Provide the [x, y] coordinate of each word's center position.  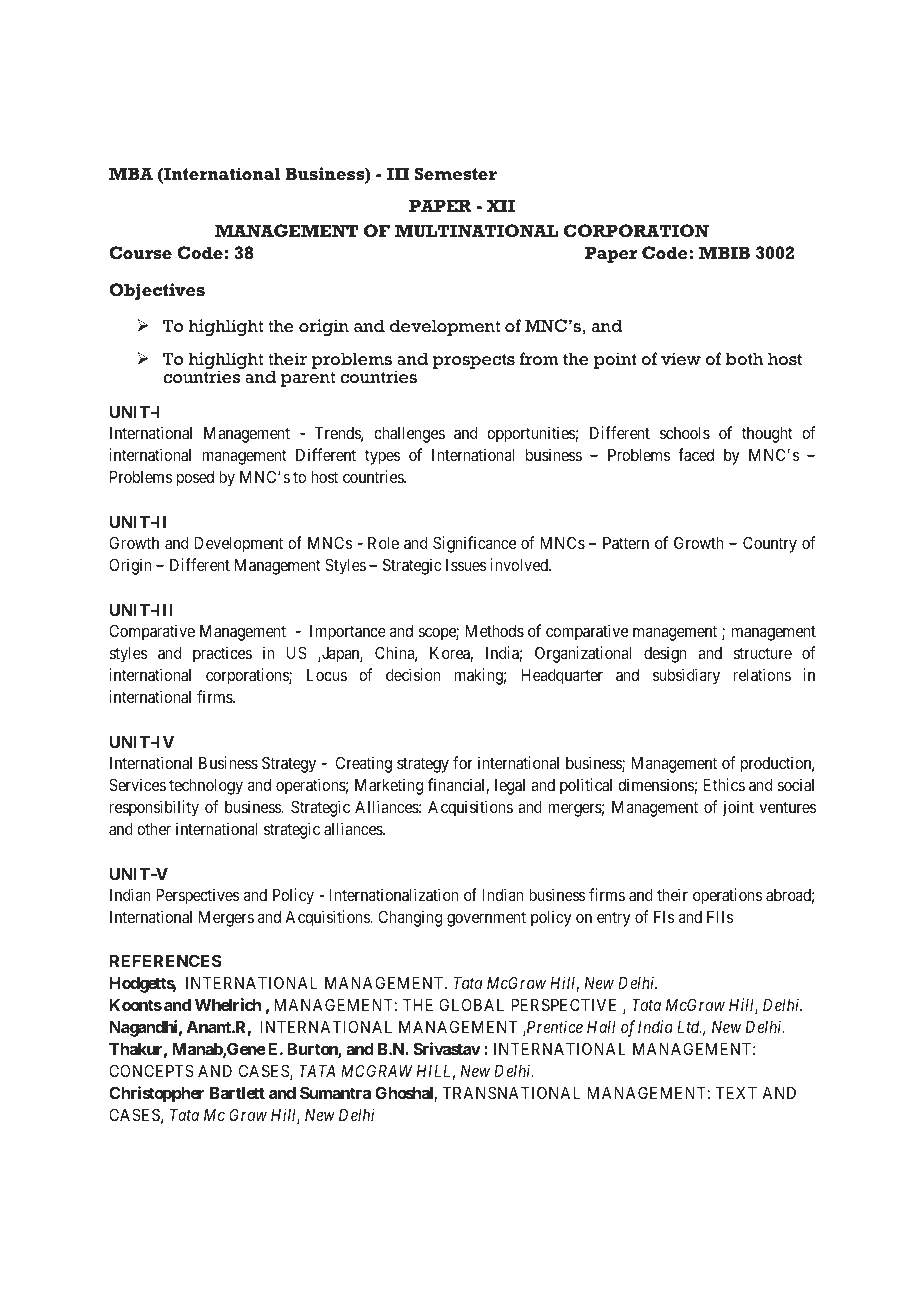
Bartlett [237, 1093]
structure [762, 653]
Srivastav [447, 1048]
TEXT [736, 1093]
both [744, 359]
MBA [131, 173]
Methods [495, 631]
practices [222, 654]
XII [500, 205]
